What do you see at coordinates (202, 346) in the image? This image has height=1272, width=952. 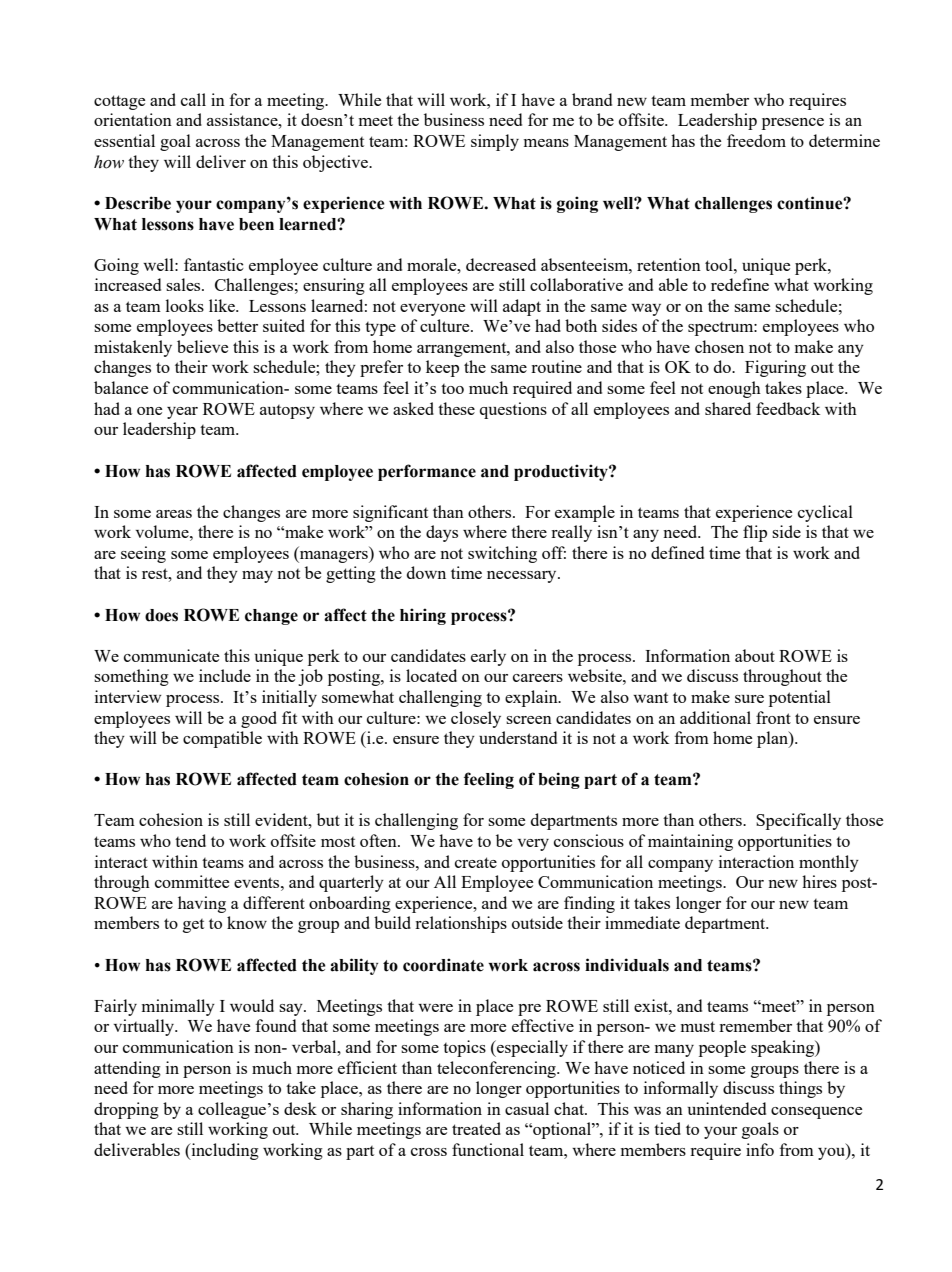 I see `believe` at bounding box center [202, 346].
